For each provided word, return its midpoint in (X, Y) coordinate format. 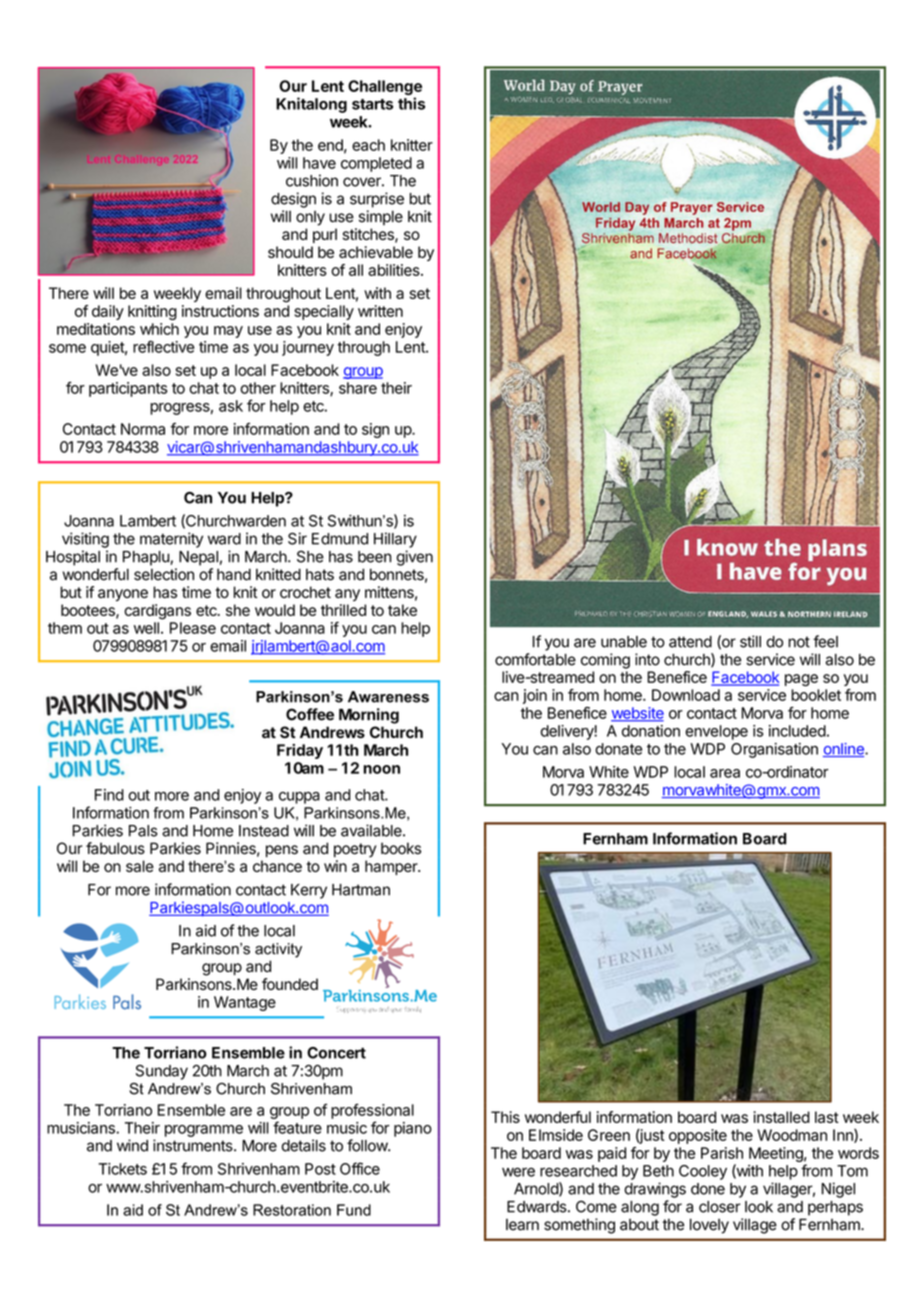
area (725, 773)
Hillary (395, 540)
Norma (143, 429)
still (750, 641)
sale (140, 866)
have (319, 163)
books (401, 848)
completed (376, 164)
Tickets (122, 1169)
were (518, 1172)
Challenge (385, 89)
